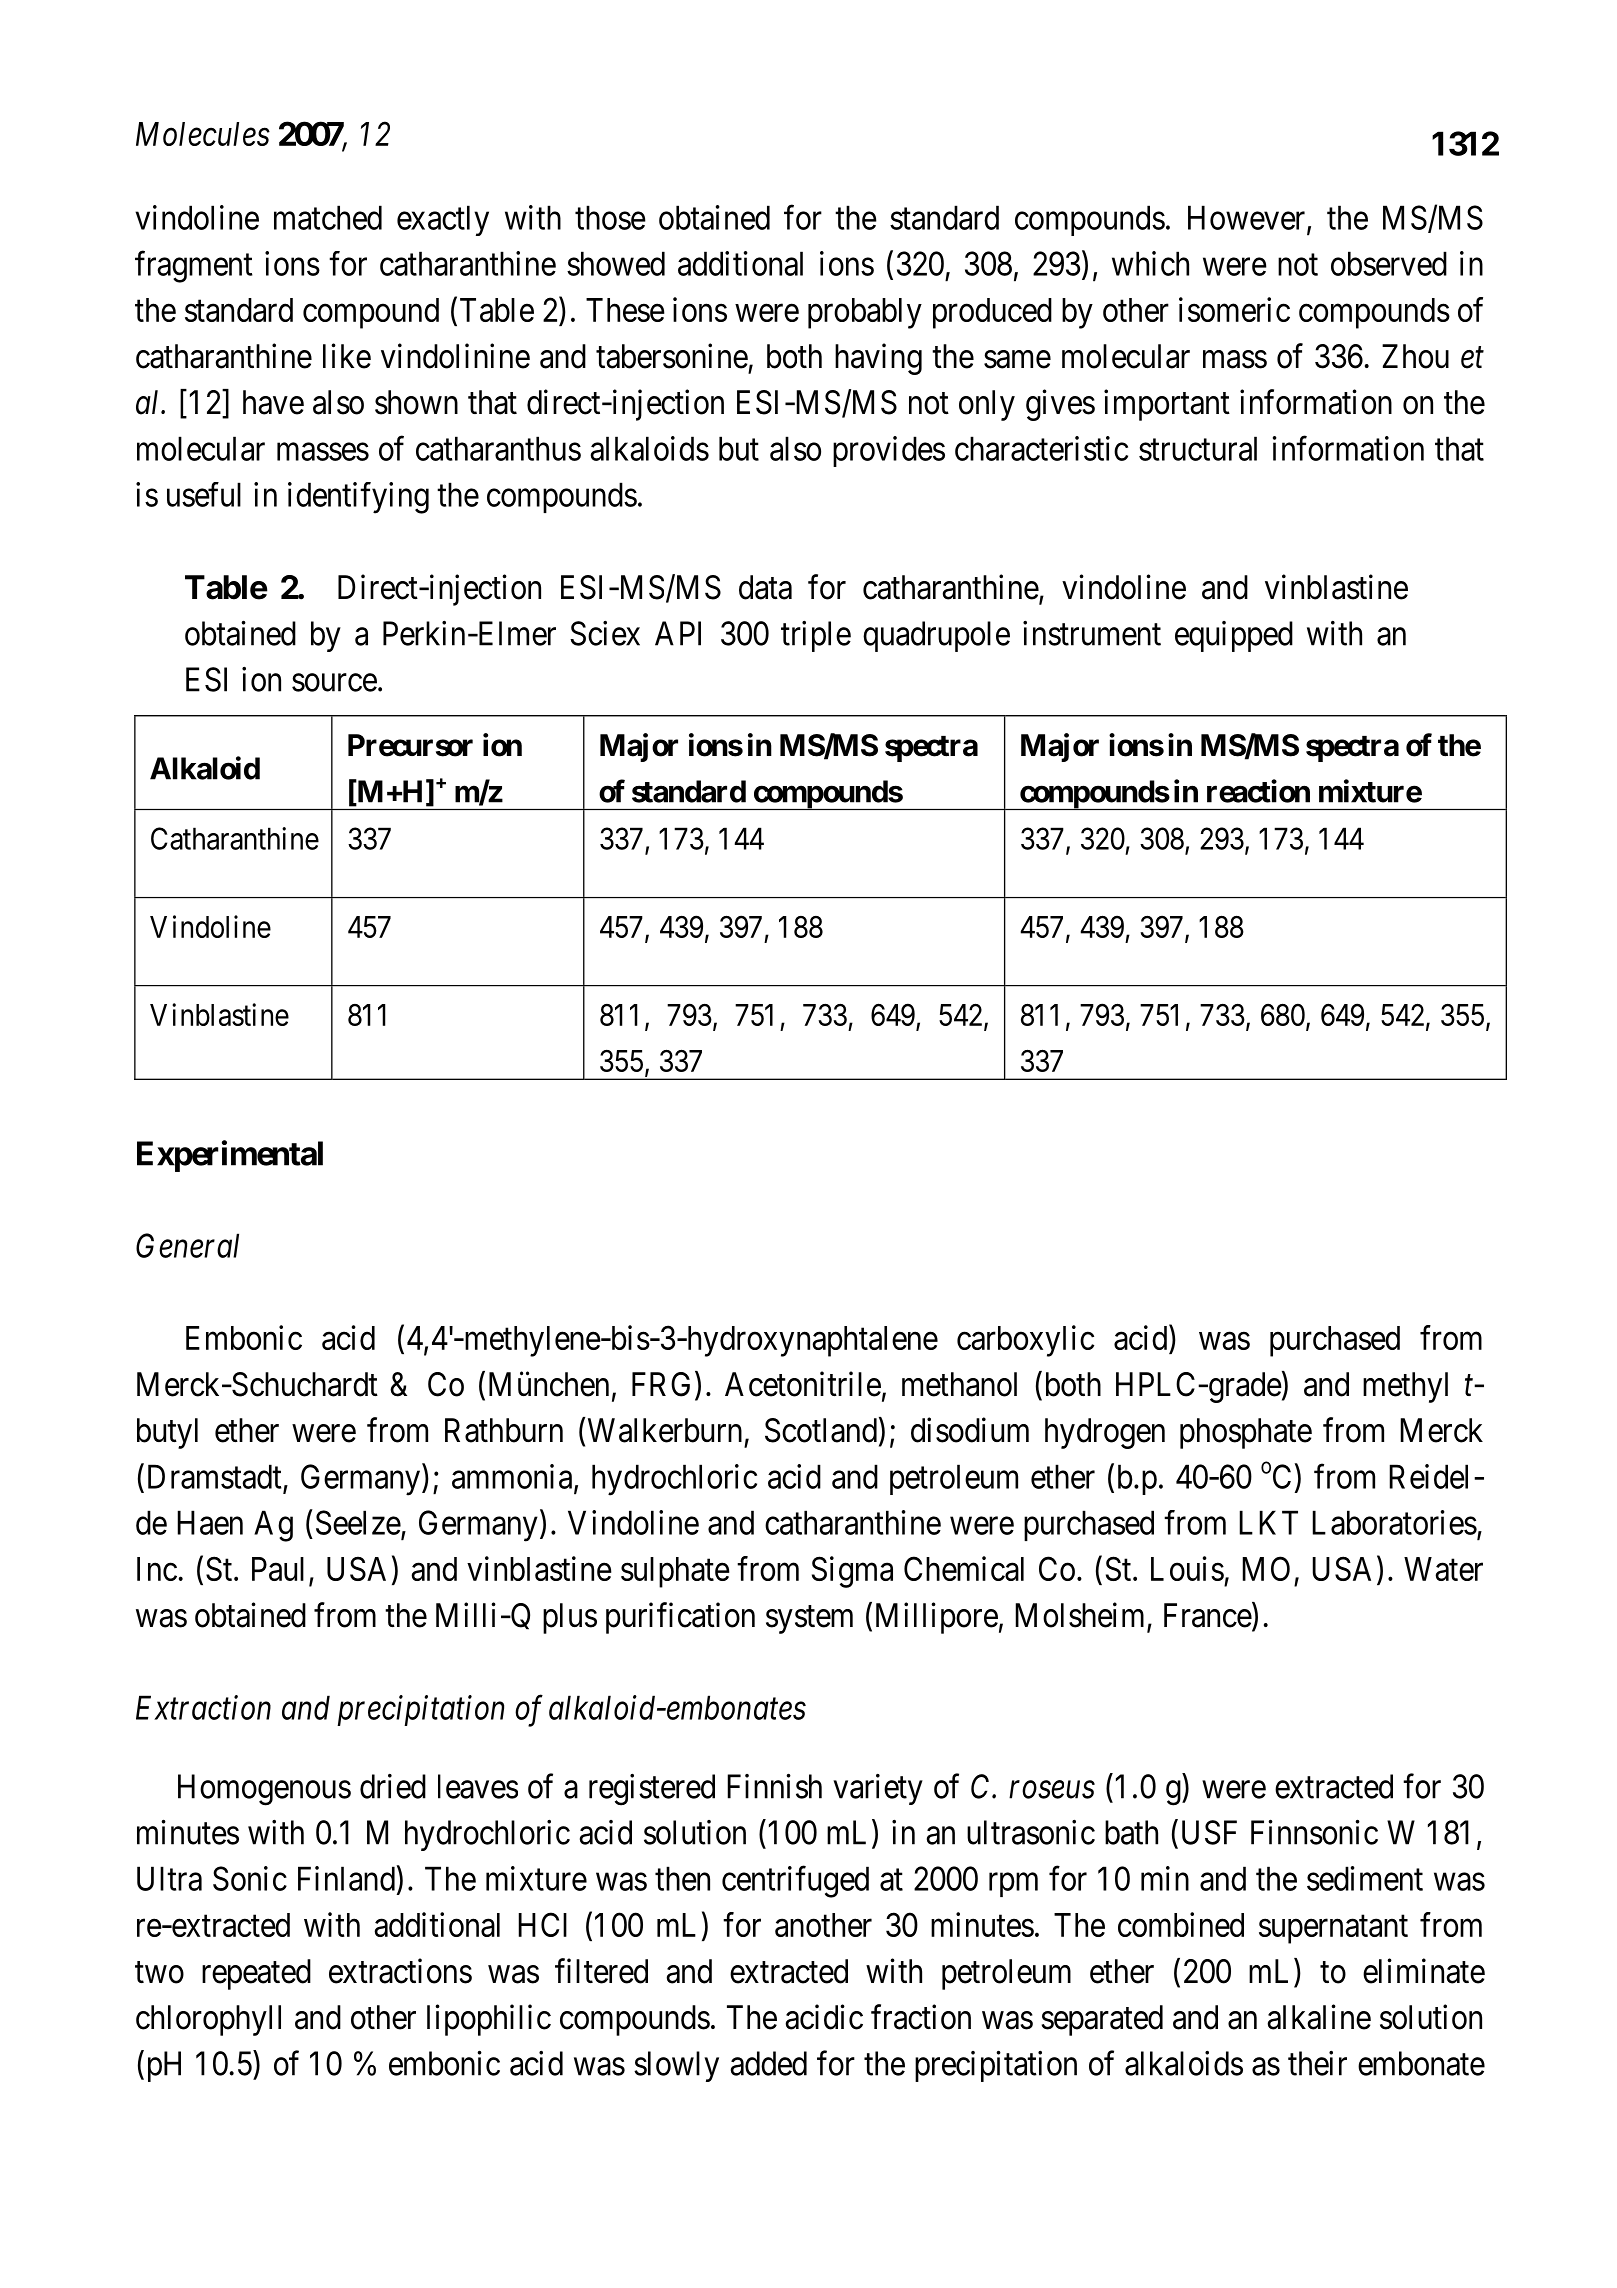 This screenshot has height=2288, width=1617. What do you see at coordinates (769, 2063) in the screenshot?
I see `added` at bounding box center [769, 2063].
